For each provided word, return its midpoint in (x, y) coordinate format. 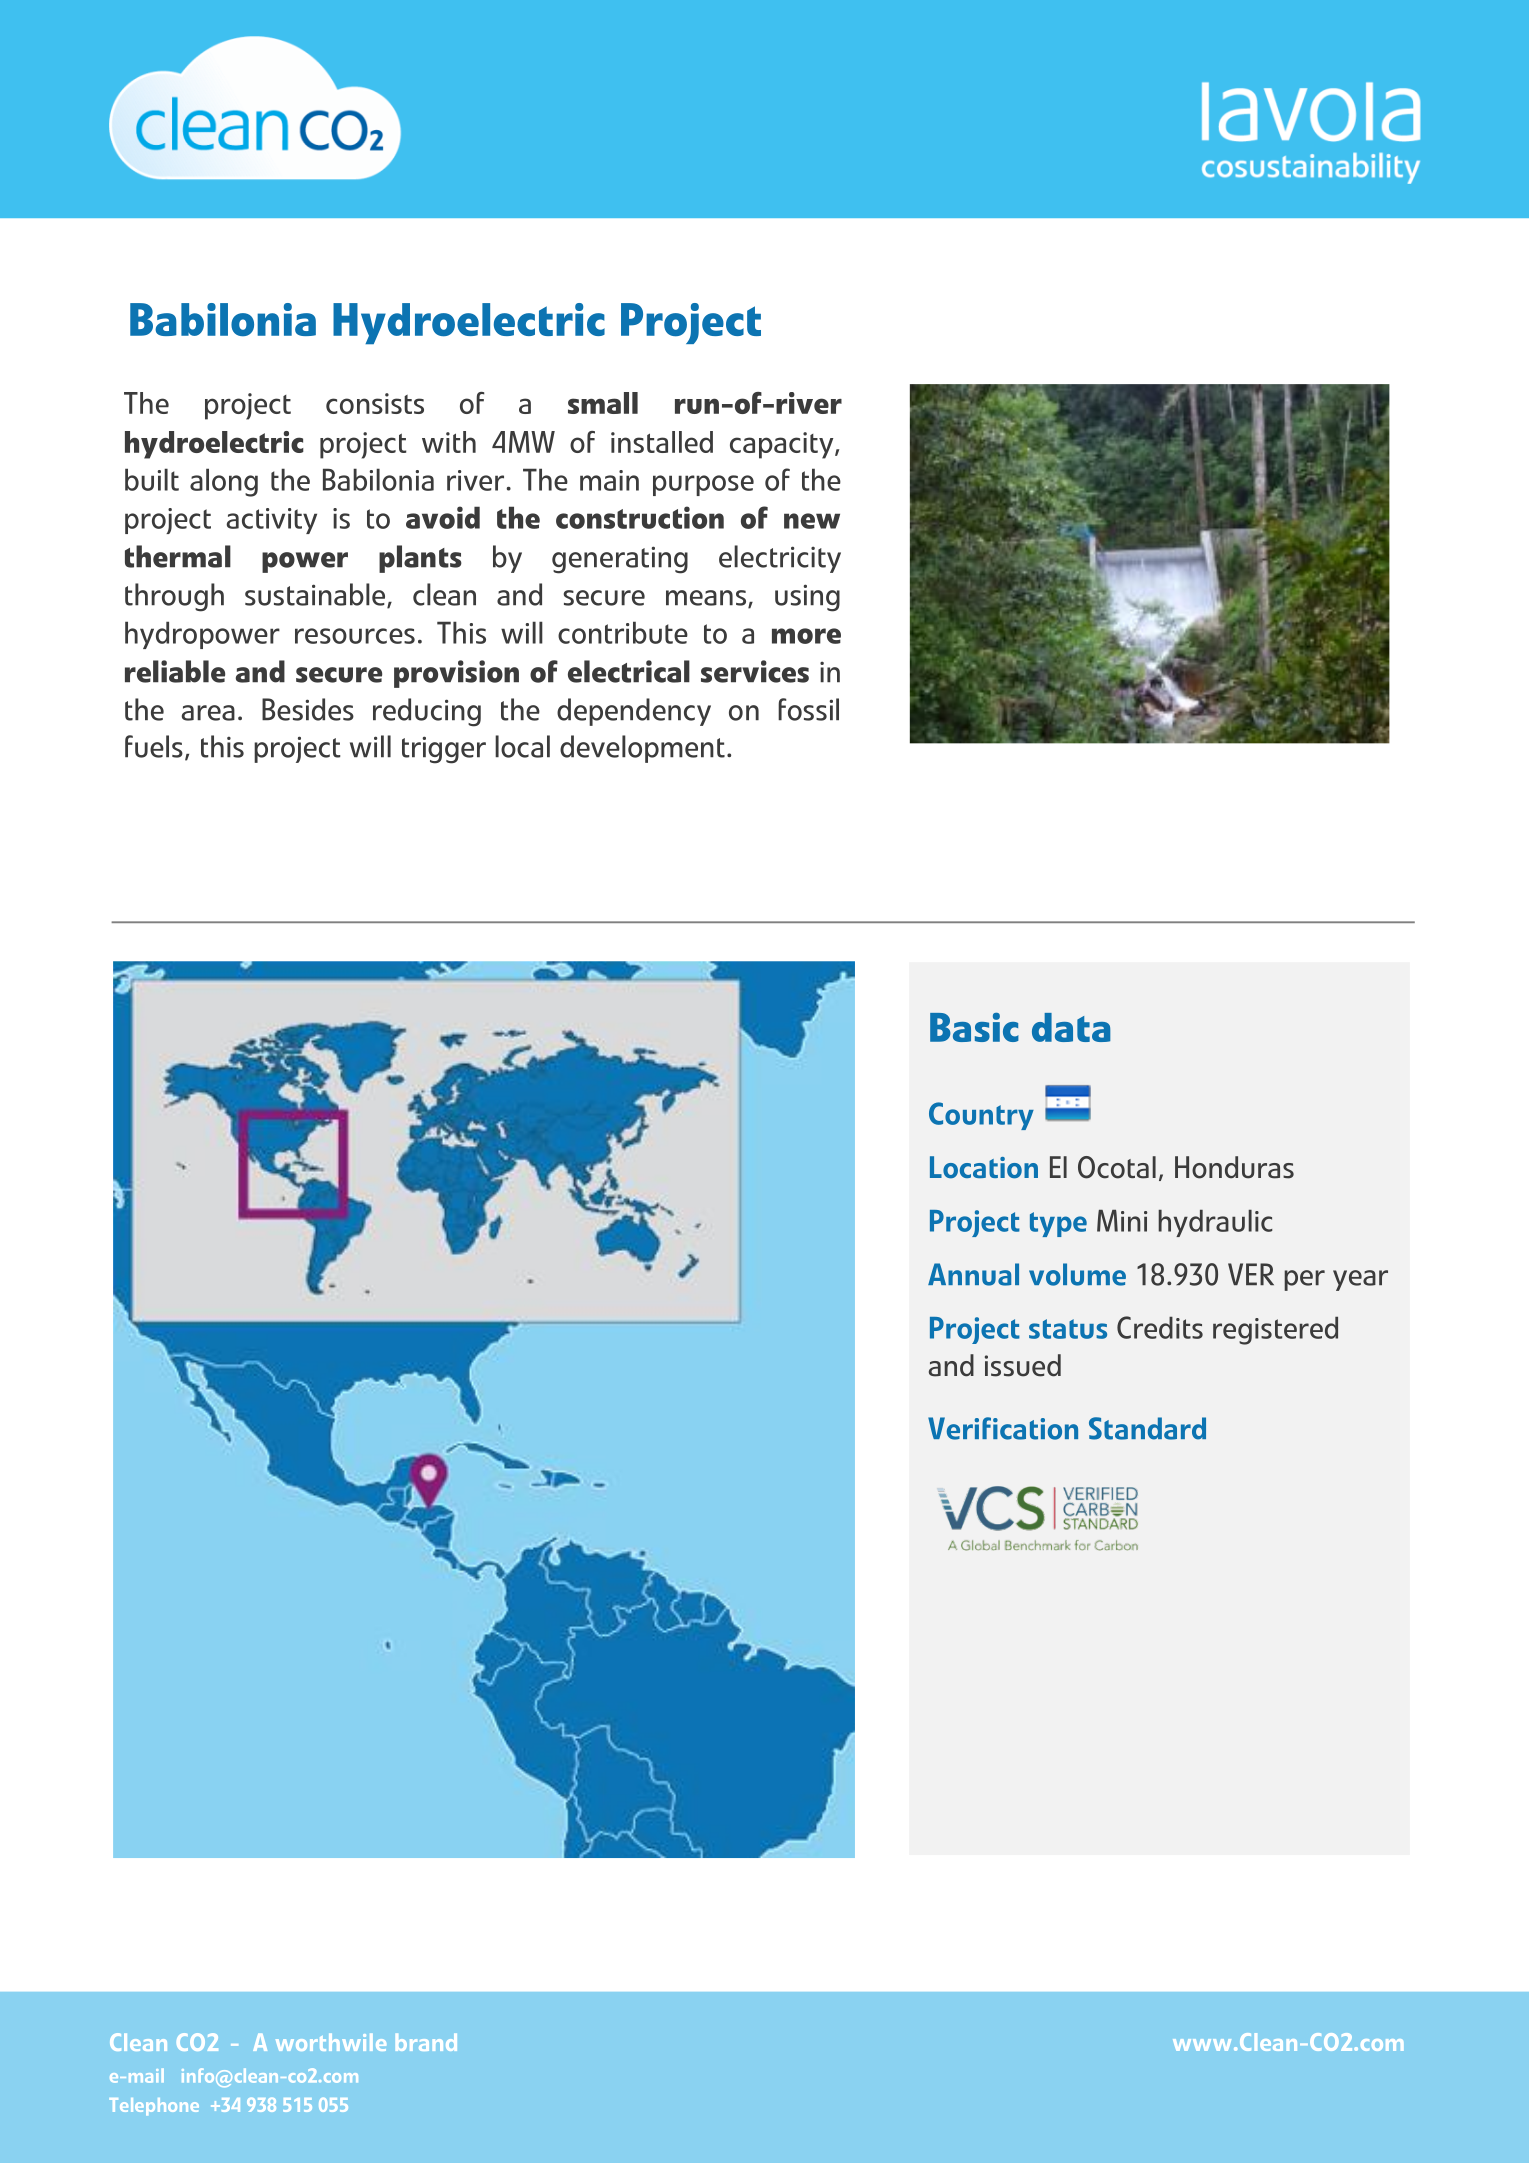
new (812, 521)
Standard (1147, 1428)
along (224, 482)
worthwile (331, 2042)
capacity (783, 445)
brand (426, 2042)
